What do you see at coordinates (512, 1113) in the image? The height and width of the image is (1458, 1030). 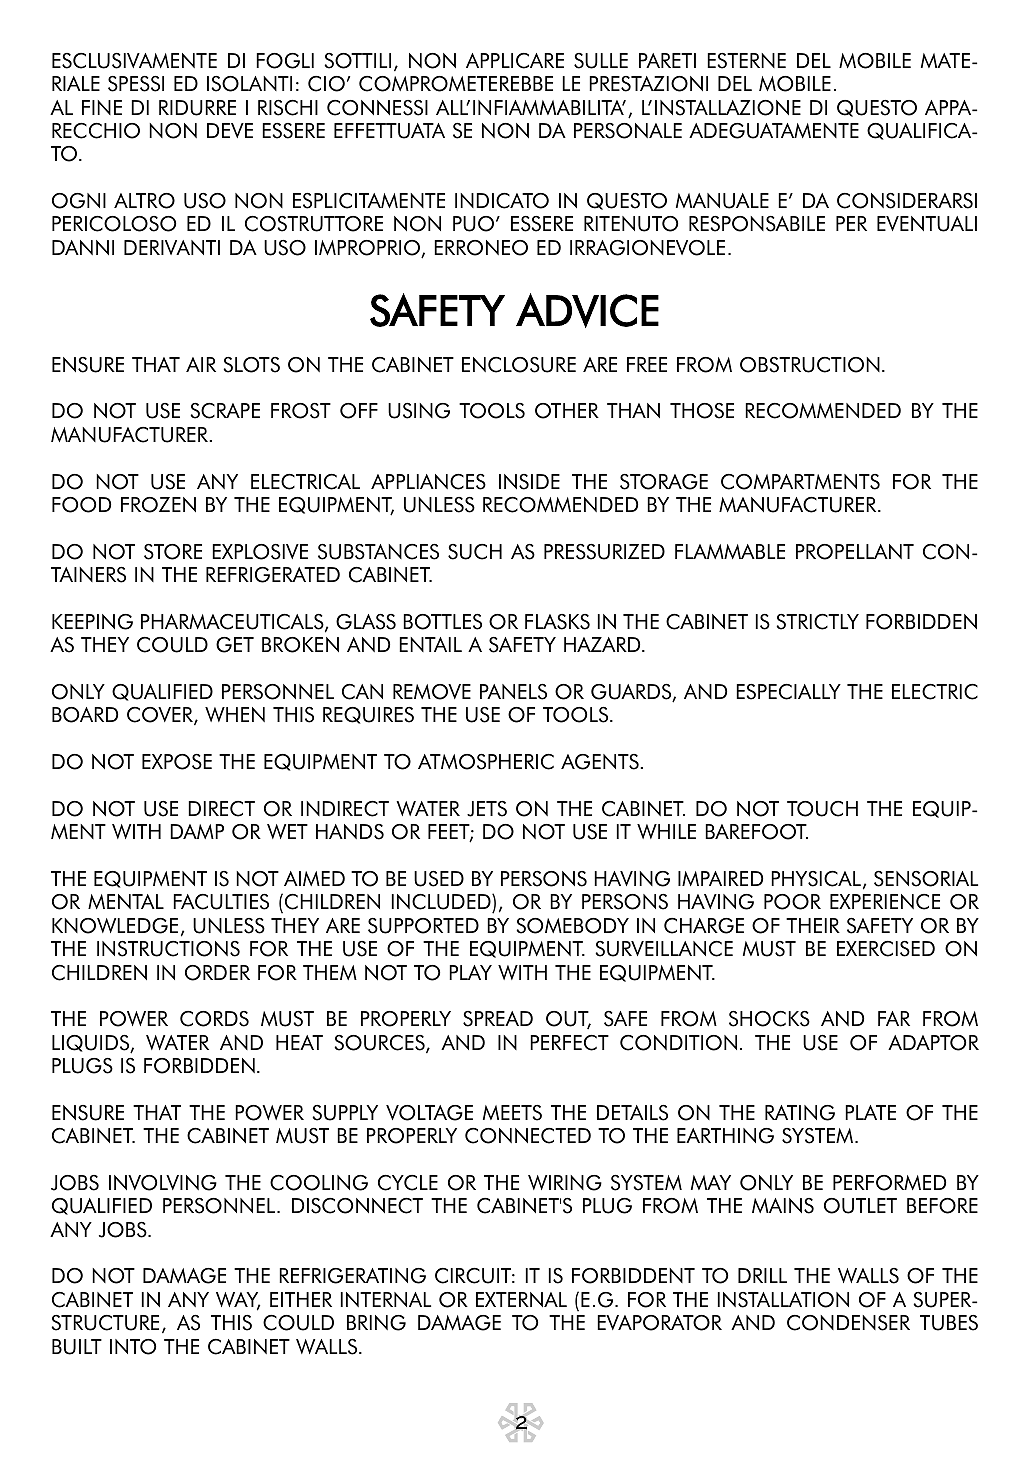 I see `MEETS` at bounding box center [512, 1113].
